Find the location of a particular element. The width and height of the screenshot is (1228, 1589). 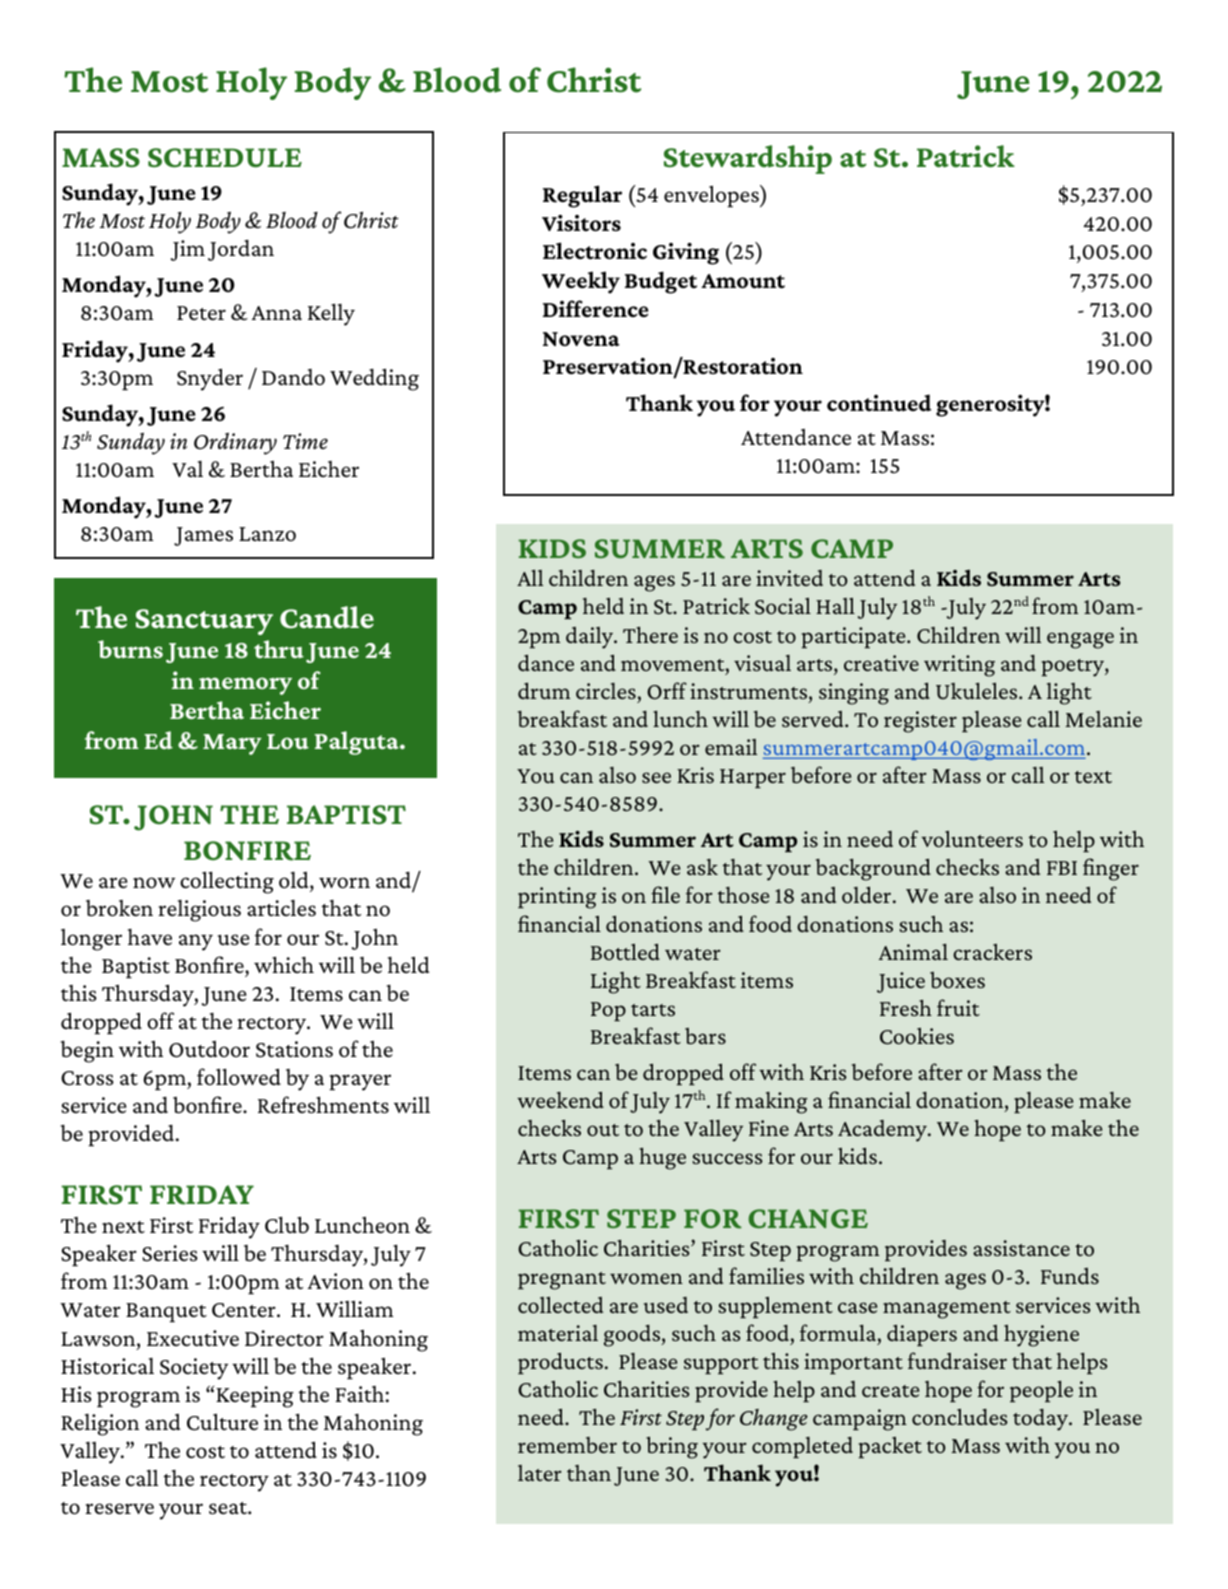

SCHEDULE is located at coordinates (225, 158).
